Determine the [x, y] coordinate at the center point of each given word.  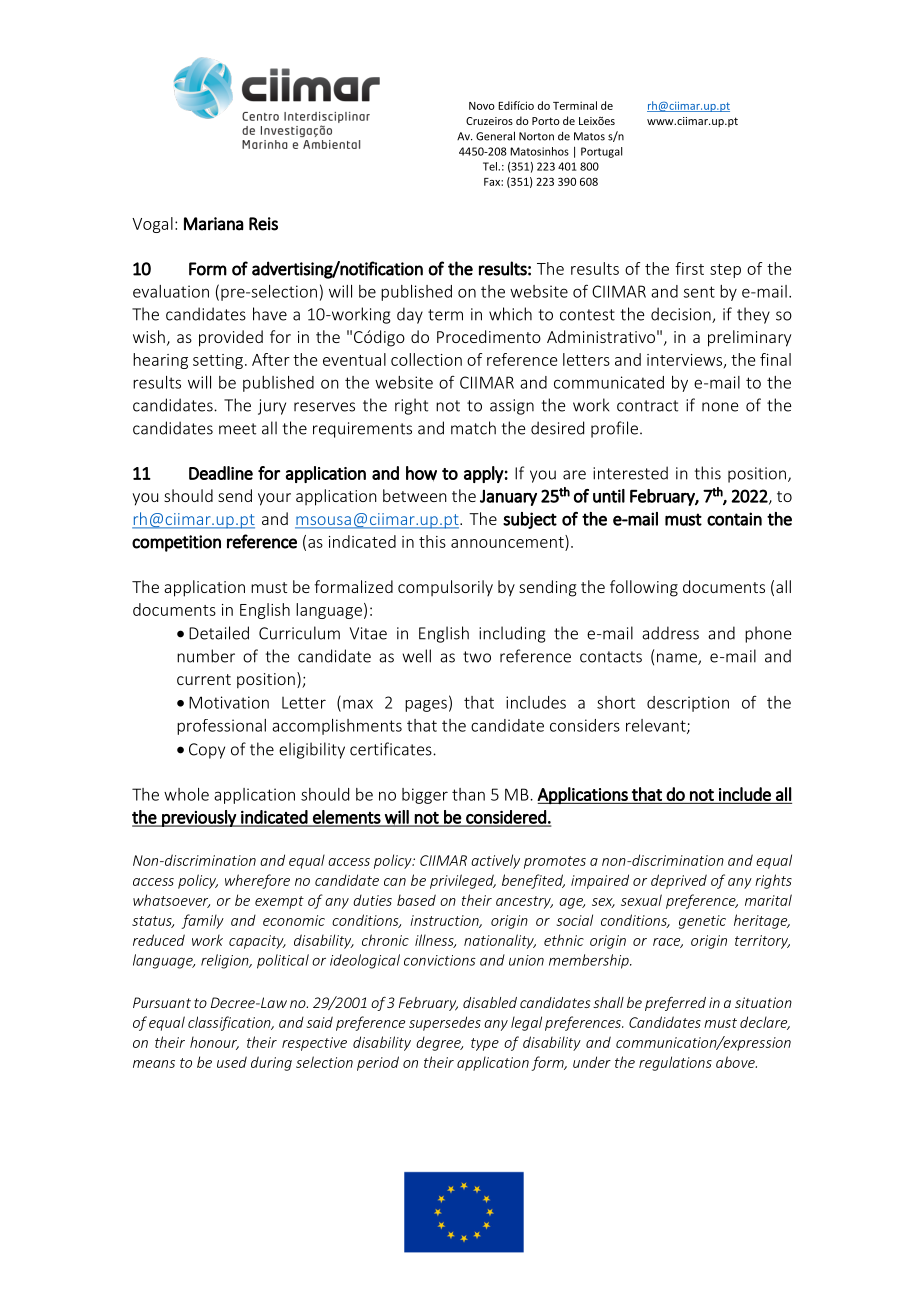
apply [484, 474]
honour [214, 1043]
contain [734, 519]
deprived [679, 881]
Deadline [221, 473]
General [495, 136]
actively [495, 861]
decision [682, 315]
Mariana [214, 224]
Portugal [601, 152]
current [204, 679]
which [510, 314]
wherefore [257, 881]
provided [231, 338]
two [477, 657]
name [678, 659]
